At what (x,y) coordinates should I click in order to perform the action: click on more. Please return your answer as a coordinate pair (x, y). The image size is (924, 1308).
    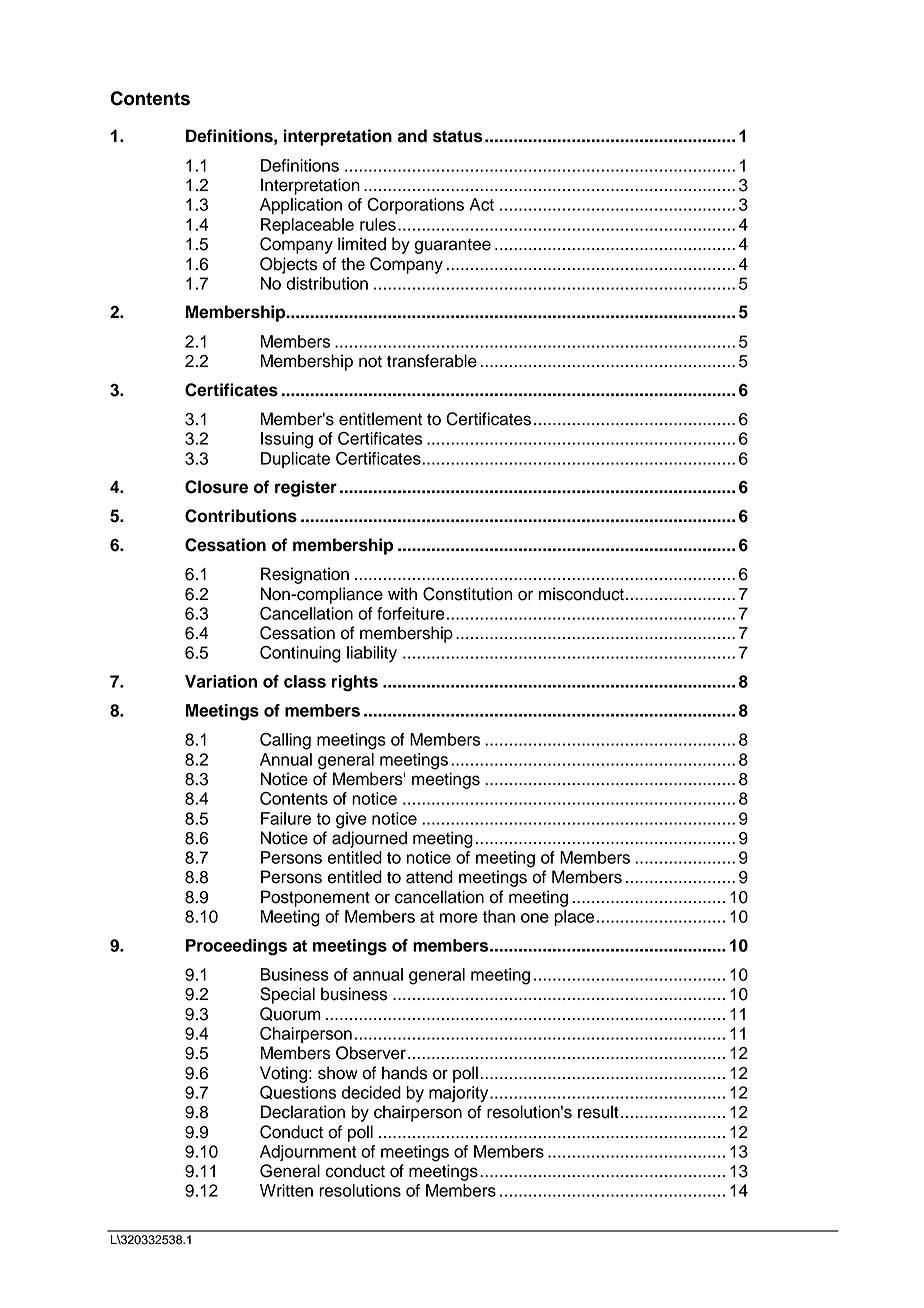
    Looking at the image, I should click on (459, 918).
